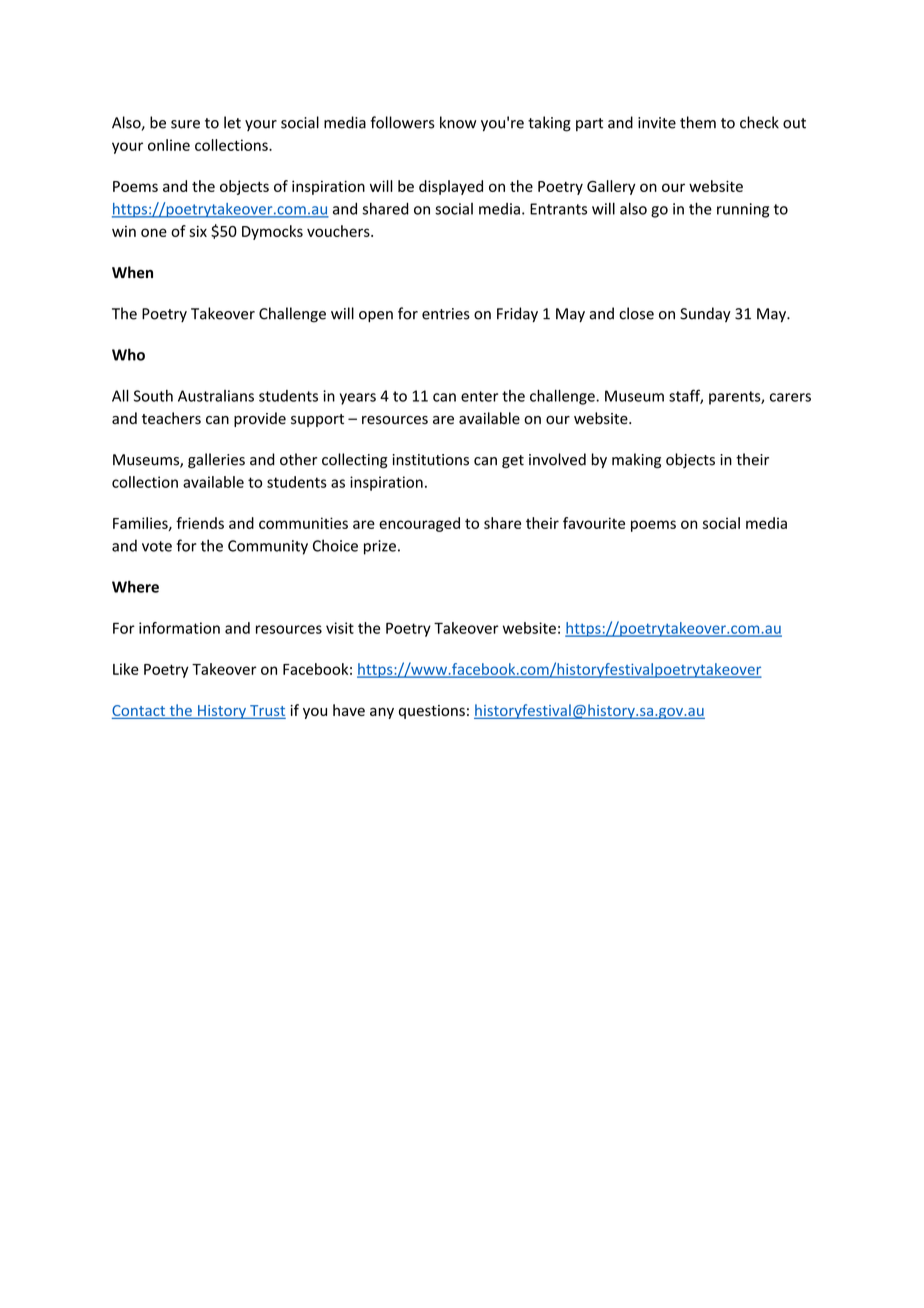  What do you see at coordinates (157, 546) in the document?
I see `vote` at bounding box center [157, 546].
